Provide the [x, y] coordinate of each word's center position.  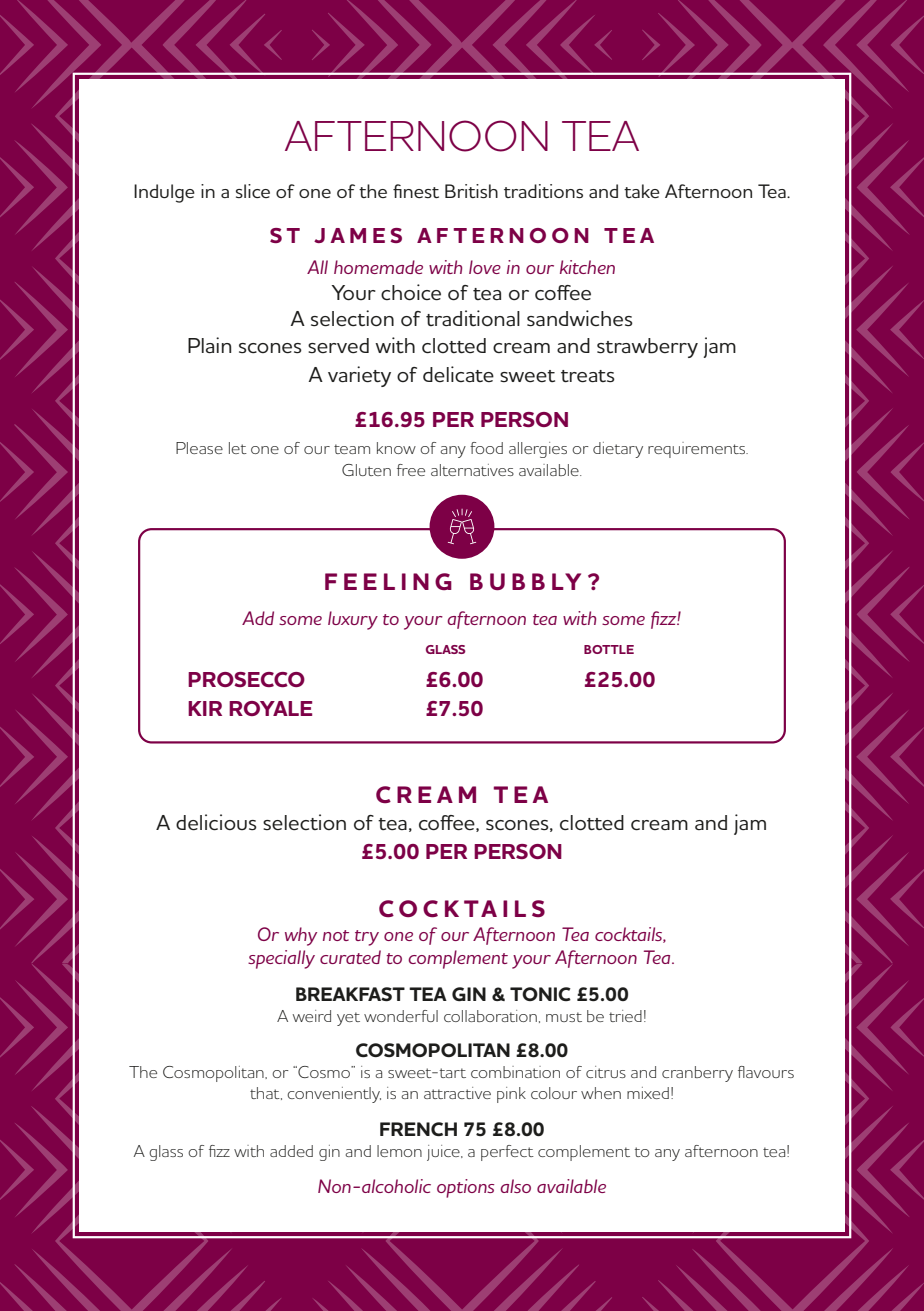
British [471, 191]
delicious [216, 822]
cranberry [697, 1074]
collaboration [490, 1016]
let [238, 448]
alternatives [472, 470]
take [642, 191]
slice [253, 191]
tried [625, 1016]
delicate [458, 374]
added [291, 1151]
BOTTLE [609, 649]
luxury [353, 620]
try [367, 938]
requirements [698, 450]
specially [281, 959]
